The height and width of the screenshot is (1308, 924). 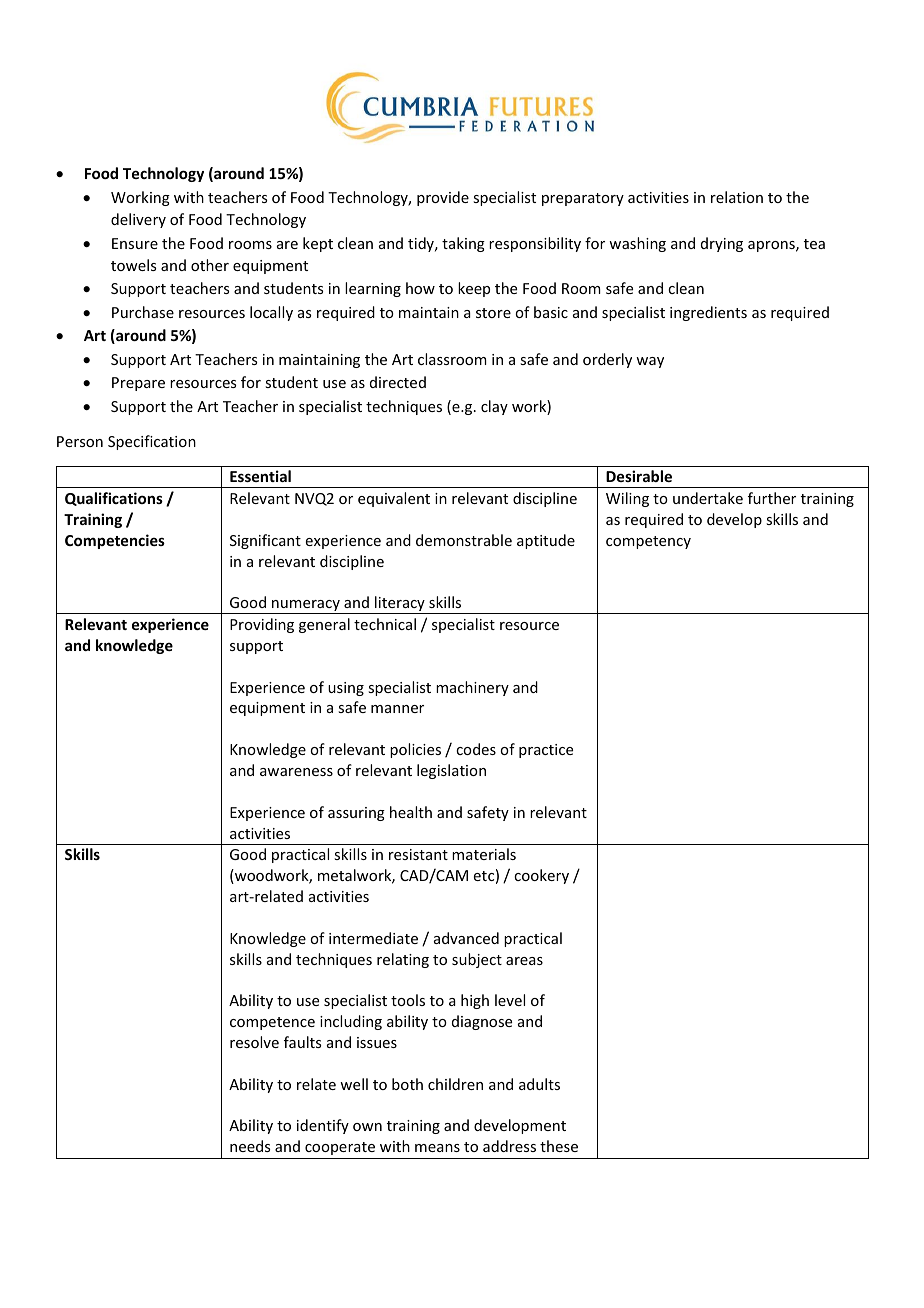 What do you see at coordinates (722, 244) in the screenshot?
I see `drying` at bounding box center [722, 244].
